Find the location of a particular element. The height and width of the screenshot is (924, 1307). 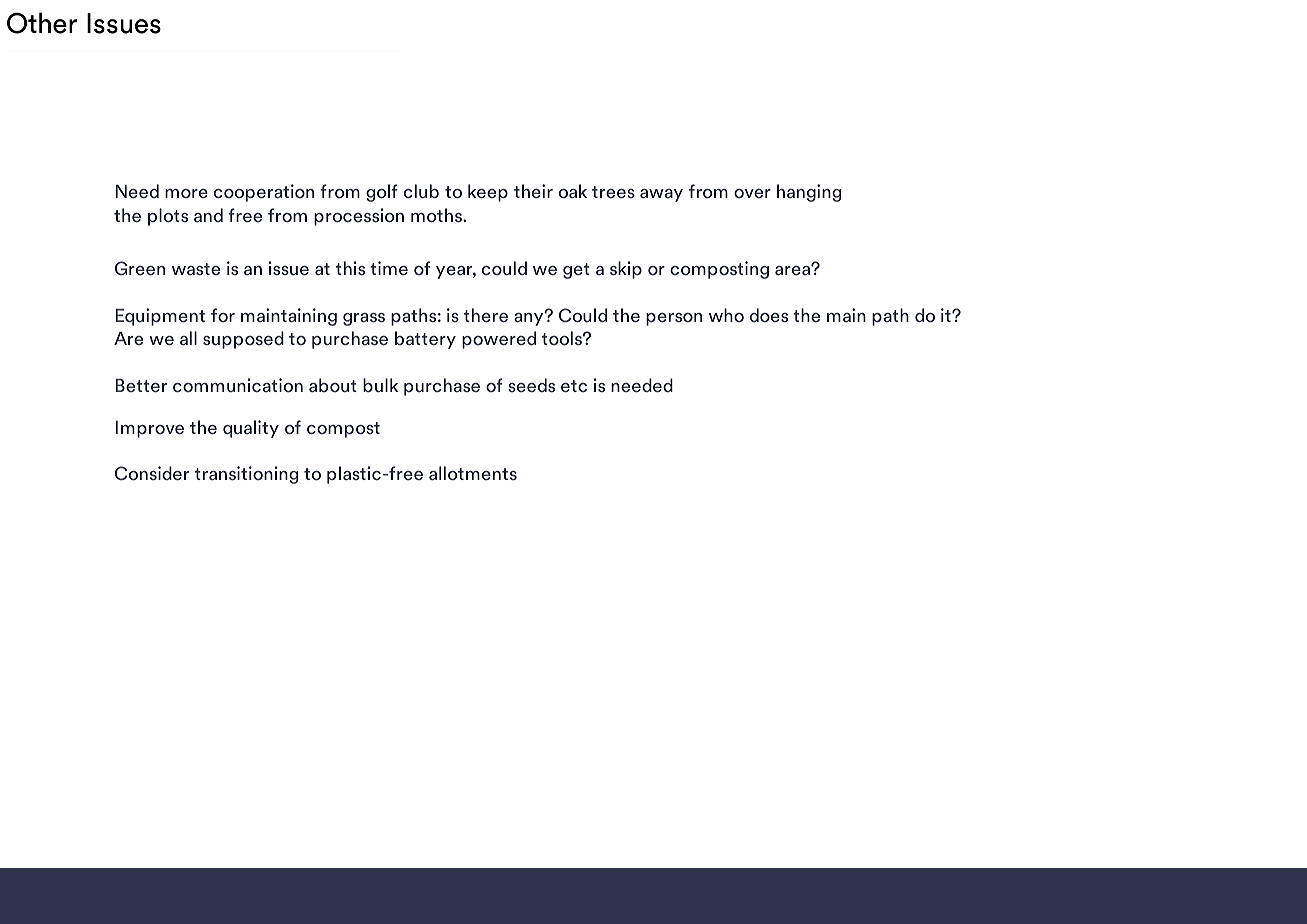

etc is located at coordinates (574, 386).
